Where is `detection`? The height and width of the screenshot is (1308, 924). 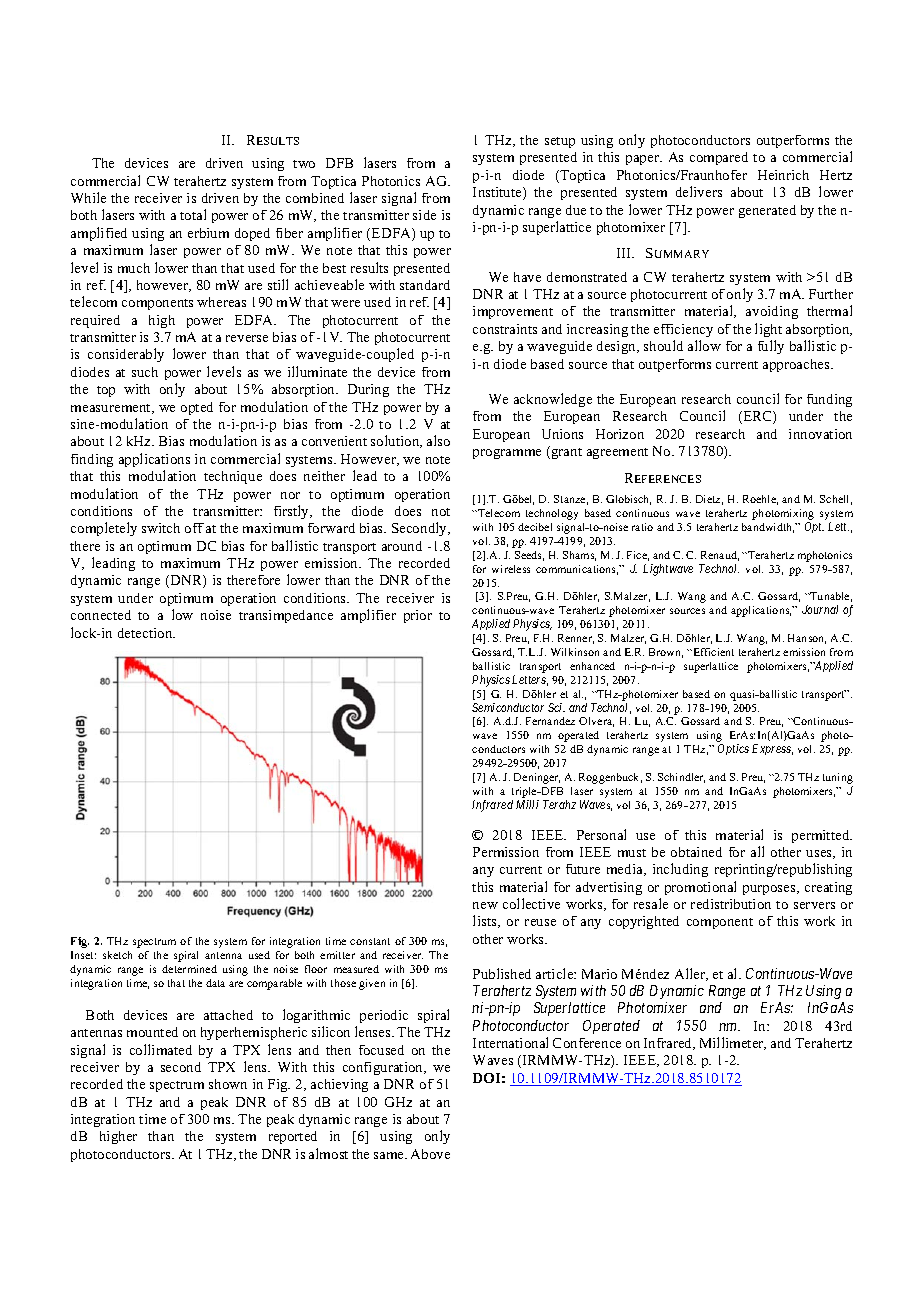 detection is located at coordinates (146, 633).
